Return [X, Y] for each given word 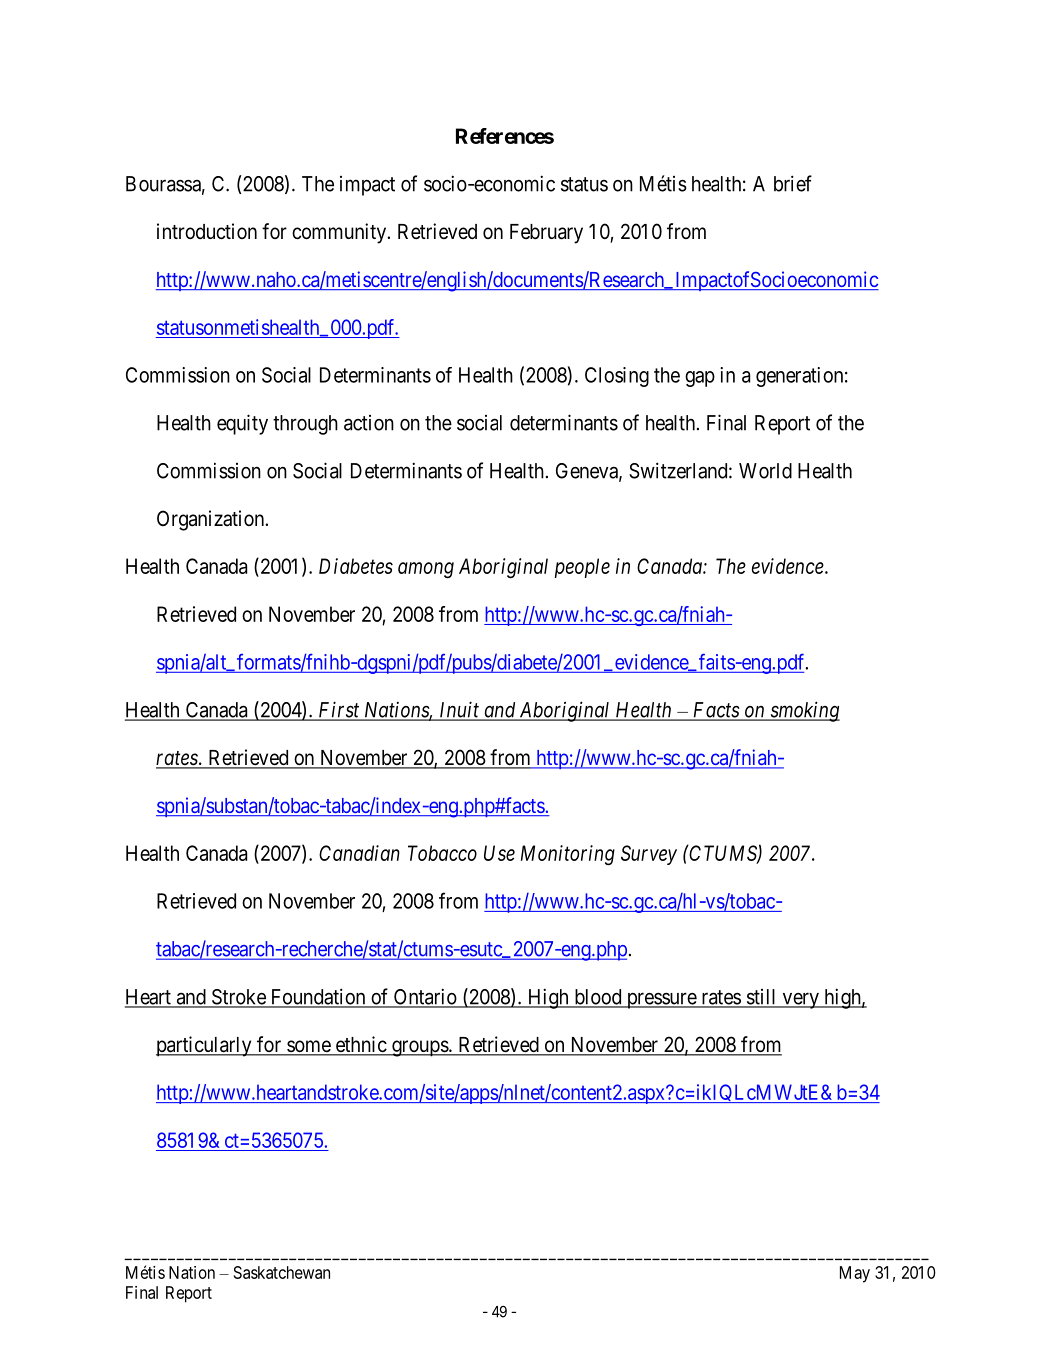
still [761, 998]
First [339, 710]
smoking [804, 711]
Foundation [318, 997]
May [855, 1274]
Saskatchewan [282, 1272]
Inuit [459, 710]
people [582, 568]
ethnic [360, 1045]
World [765, 471]
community [340, 233]
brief [793, 183]
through [305, 425]
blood [598, 998]
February [546, 234]
